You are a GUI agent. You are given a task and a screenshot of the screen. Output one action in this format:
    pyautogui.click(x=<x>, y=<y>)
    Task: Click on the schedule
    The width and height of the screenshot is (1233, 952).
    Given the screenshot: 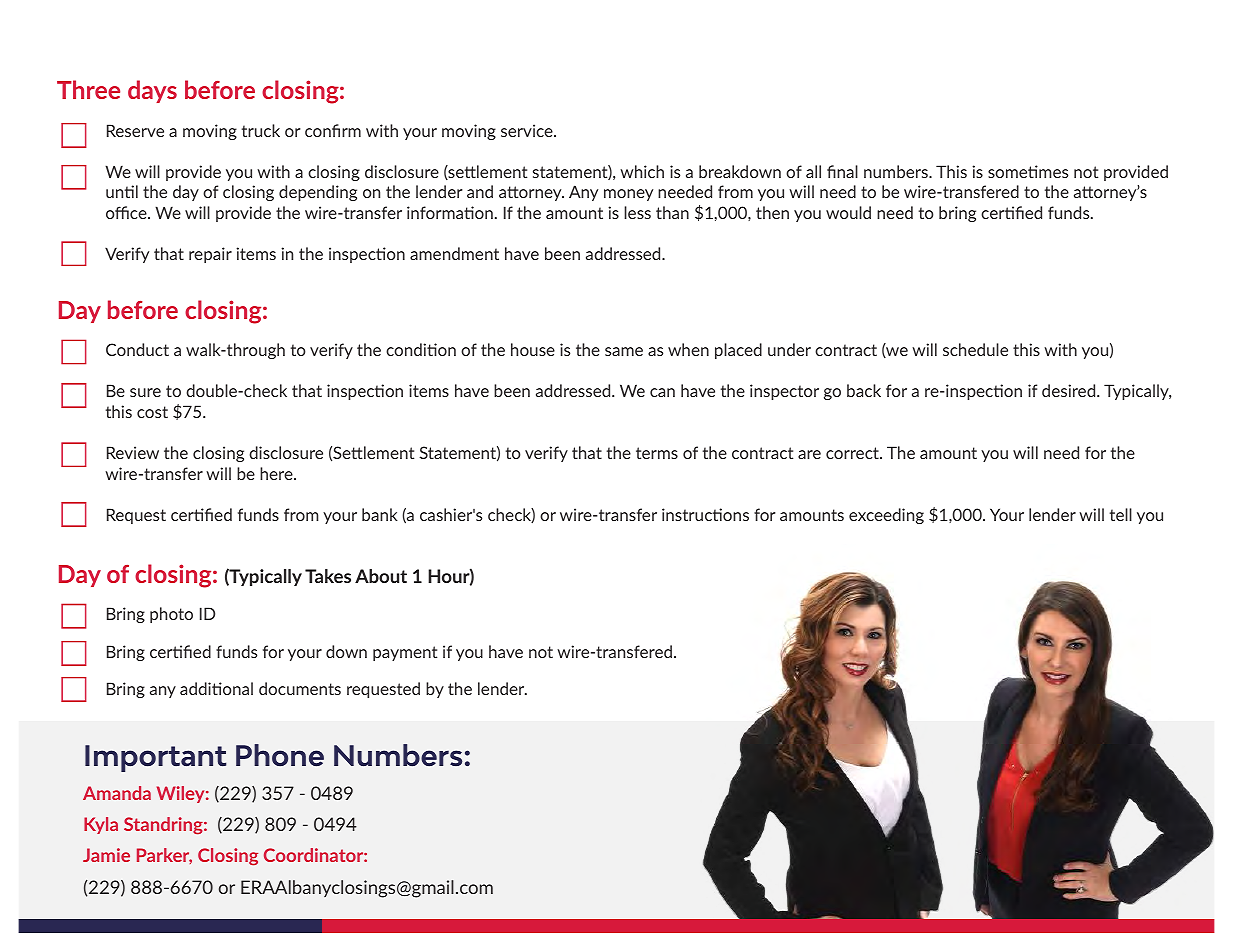 What is the action you would take?
    pyautogui.click(x=975, y=349)
